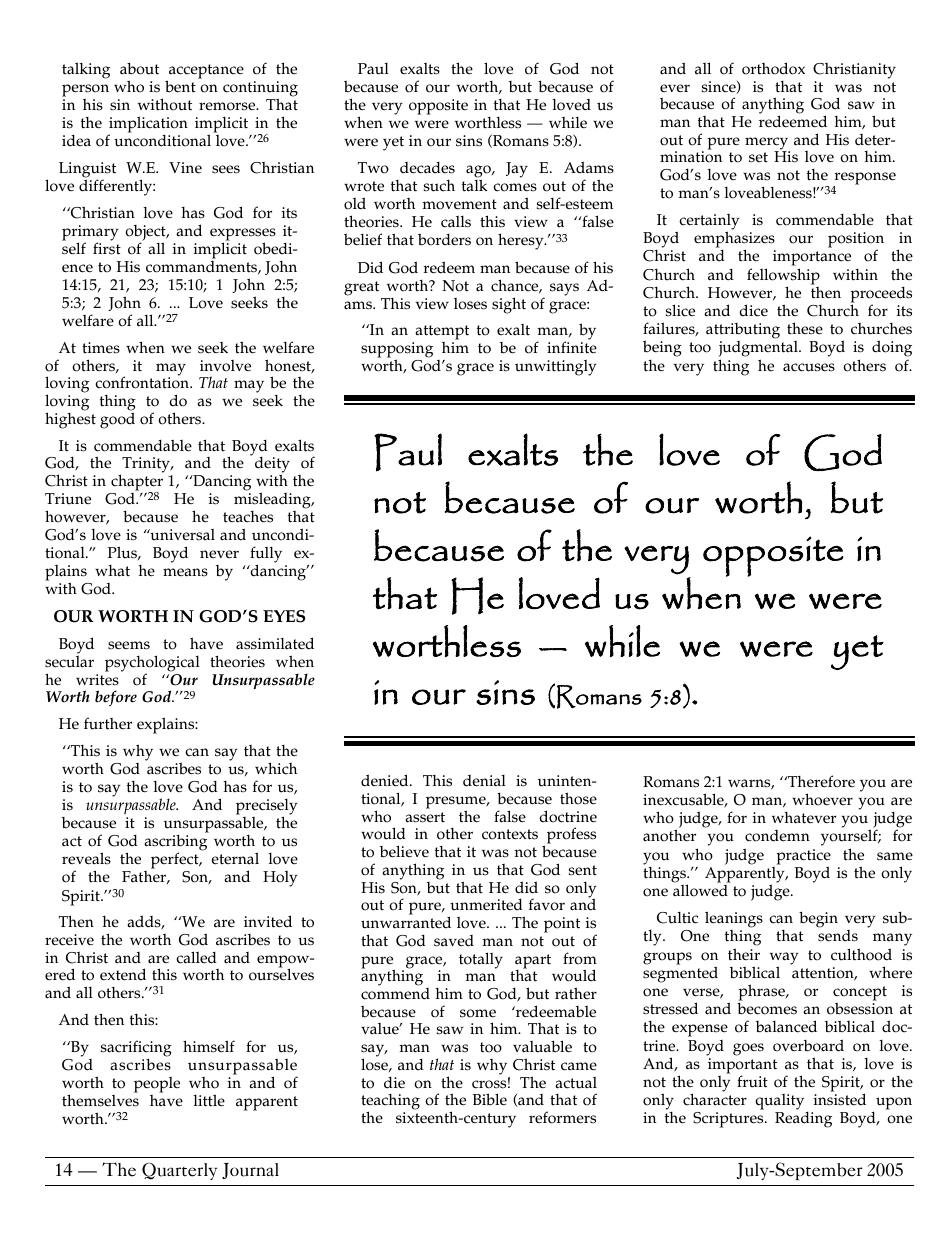  I want to click on bent, so click(180, 86).
